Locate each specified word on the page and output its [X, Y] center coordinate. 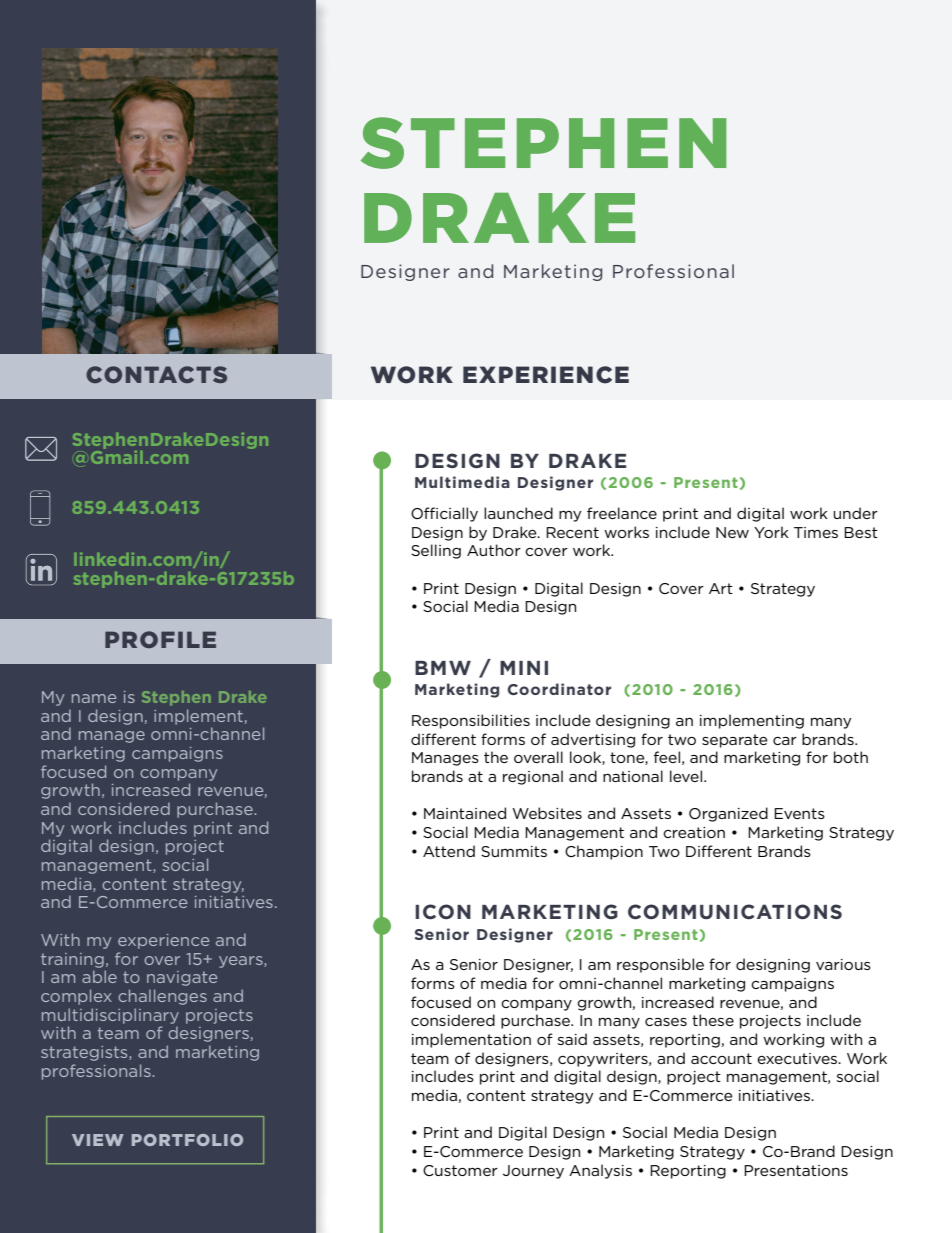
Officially [444, 514]
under [855, 513]
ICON [443, 911]
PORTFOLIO [187, 1140]
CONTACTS [156, 374]
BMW [443, 668]
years [242, 962]
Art [721, 588]
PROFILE [160, 639]
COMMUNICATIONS [735, 911]
